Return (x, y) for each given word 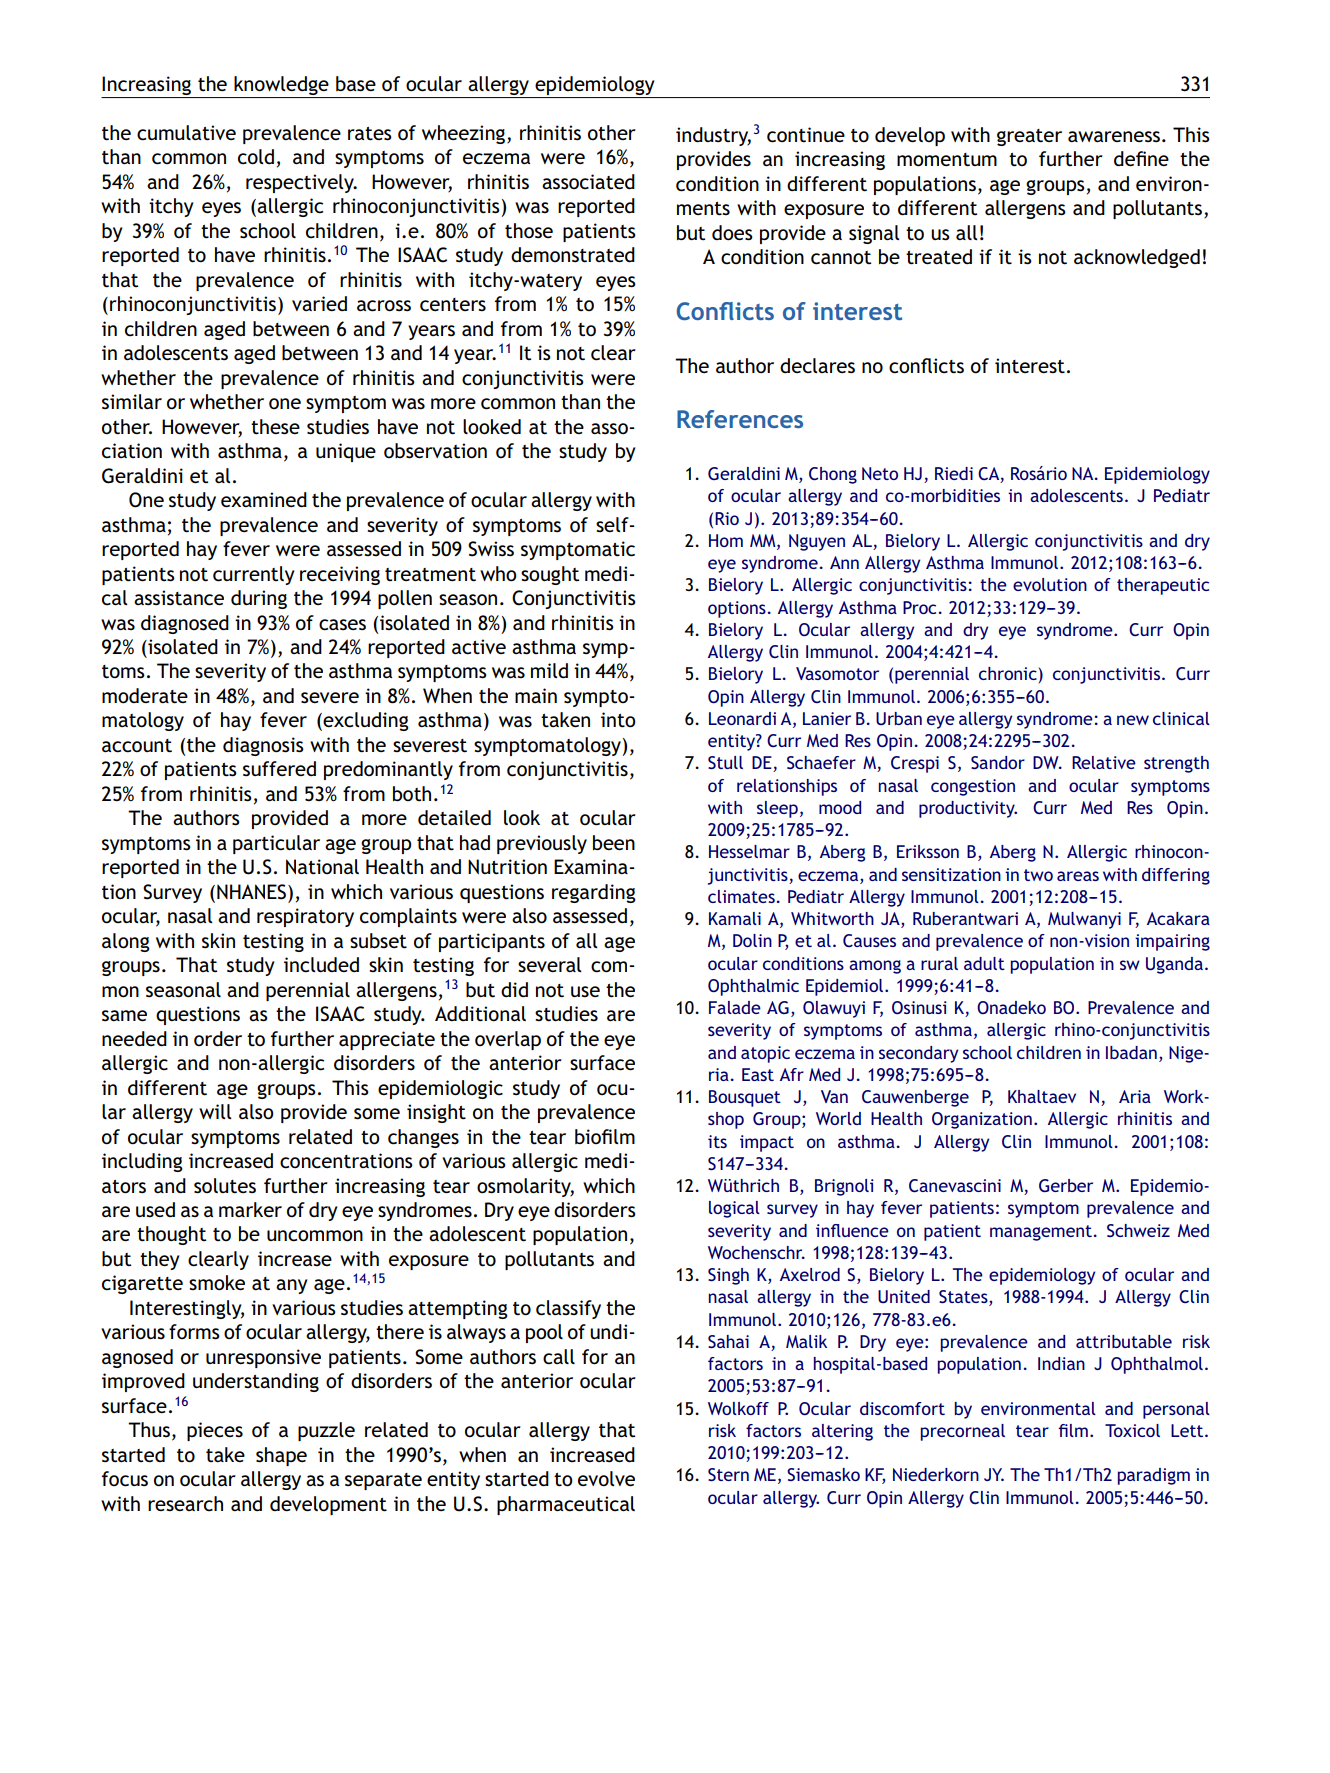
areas (1078, 876)
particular (276, 844)
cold (256, 157)
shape (281, 1456)
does (732, 233)
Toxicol (1132, 1430)
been (614, 843)
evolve (606, 1479)
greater (1029, 137)
